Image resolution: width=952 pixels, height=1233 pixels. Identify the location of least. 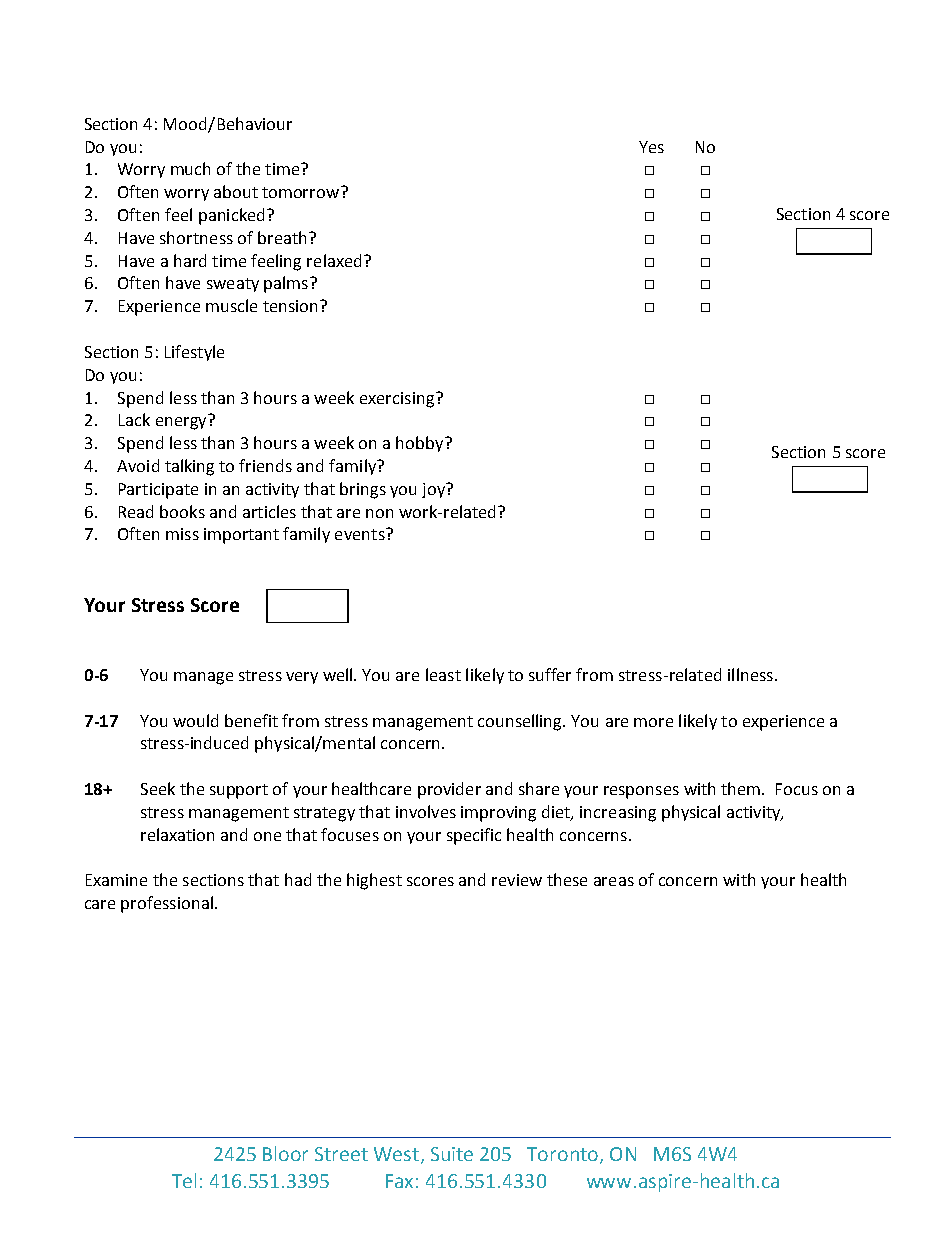
(443, 674).
